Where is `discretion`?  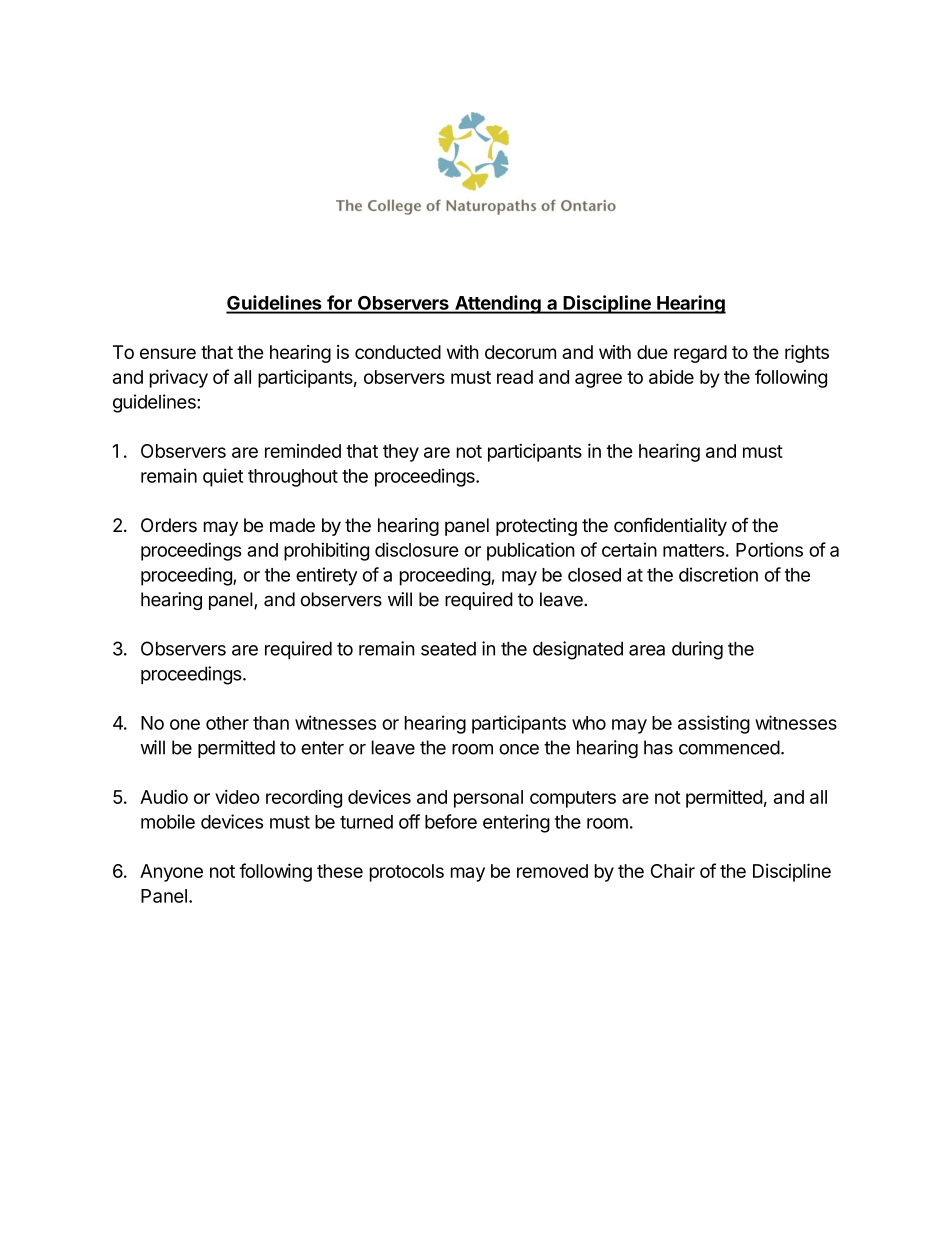 discretion is located at coordinates (718, 574).
